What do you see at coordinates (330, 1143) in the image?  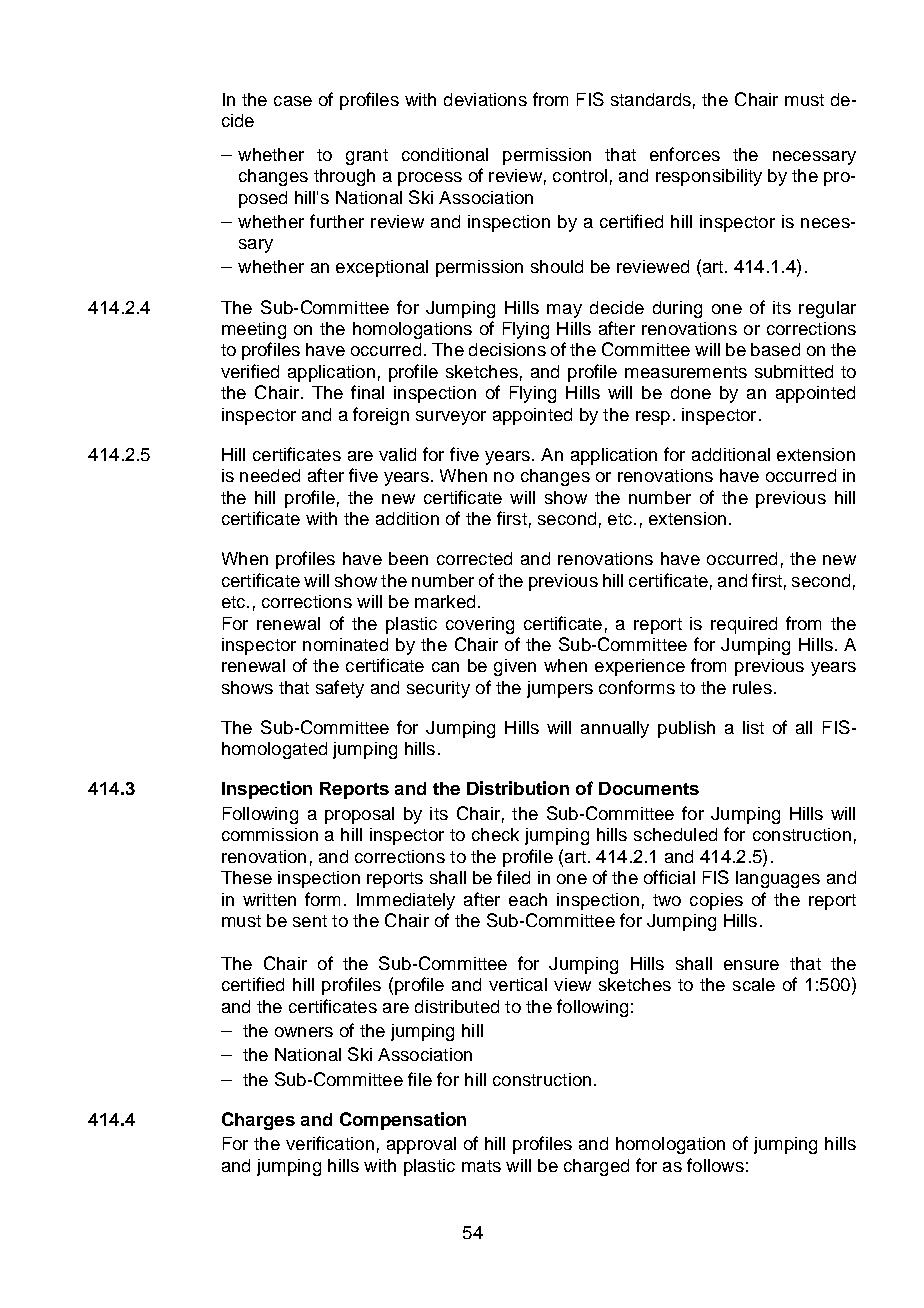 I see `verification` at bounding box center [330, 1143].
